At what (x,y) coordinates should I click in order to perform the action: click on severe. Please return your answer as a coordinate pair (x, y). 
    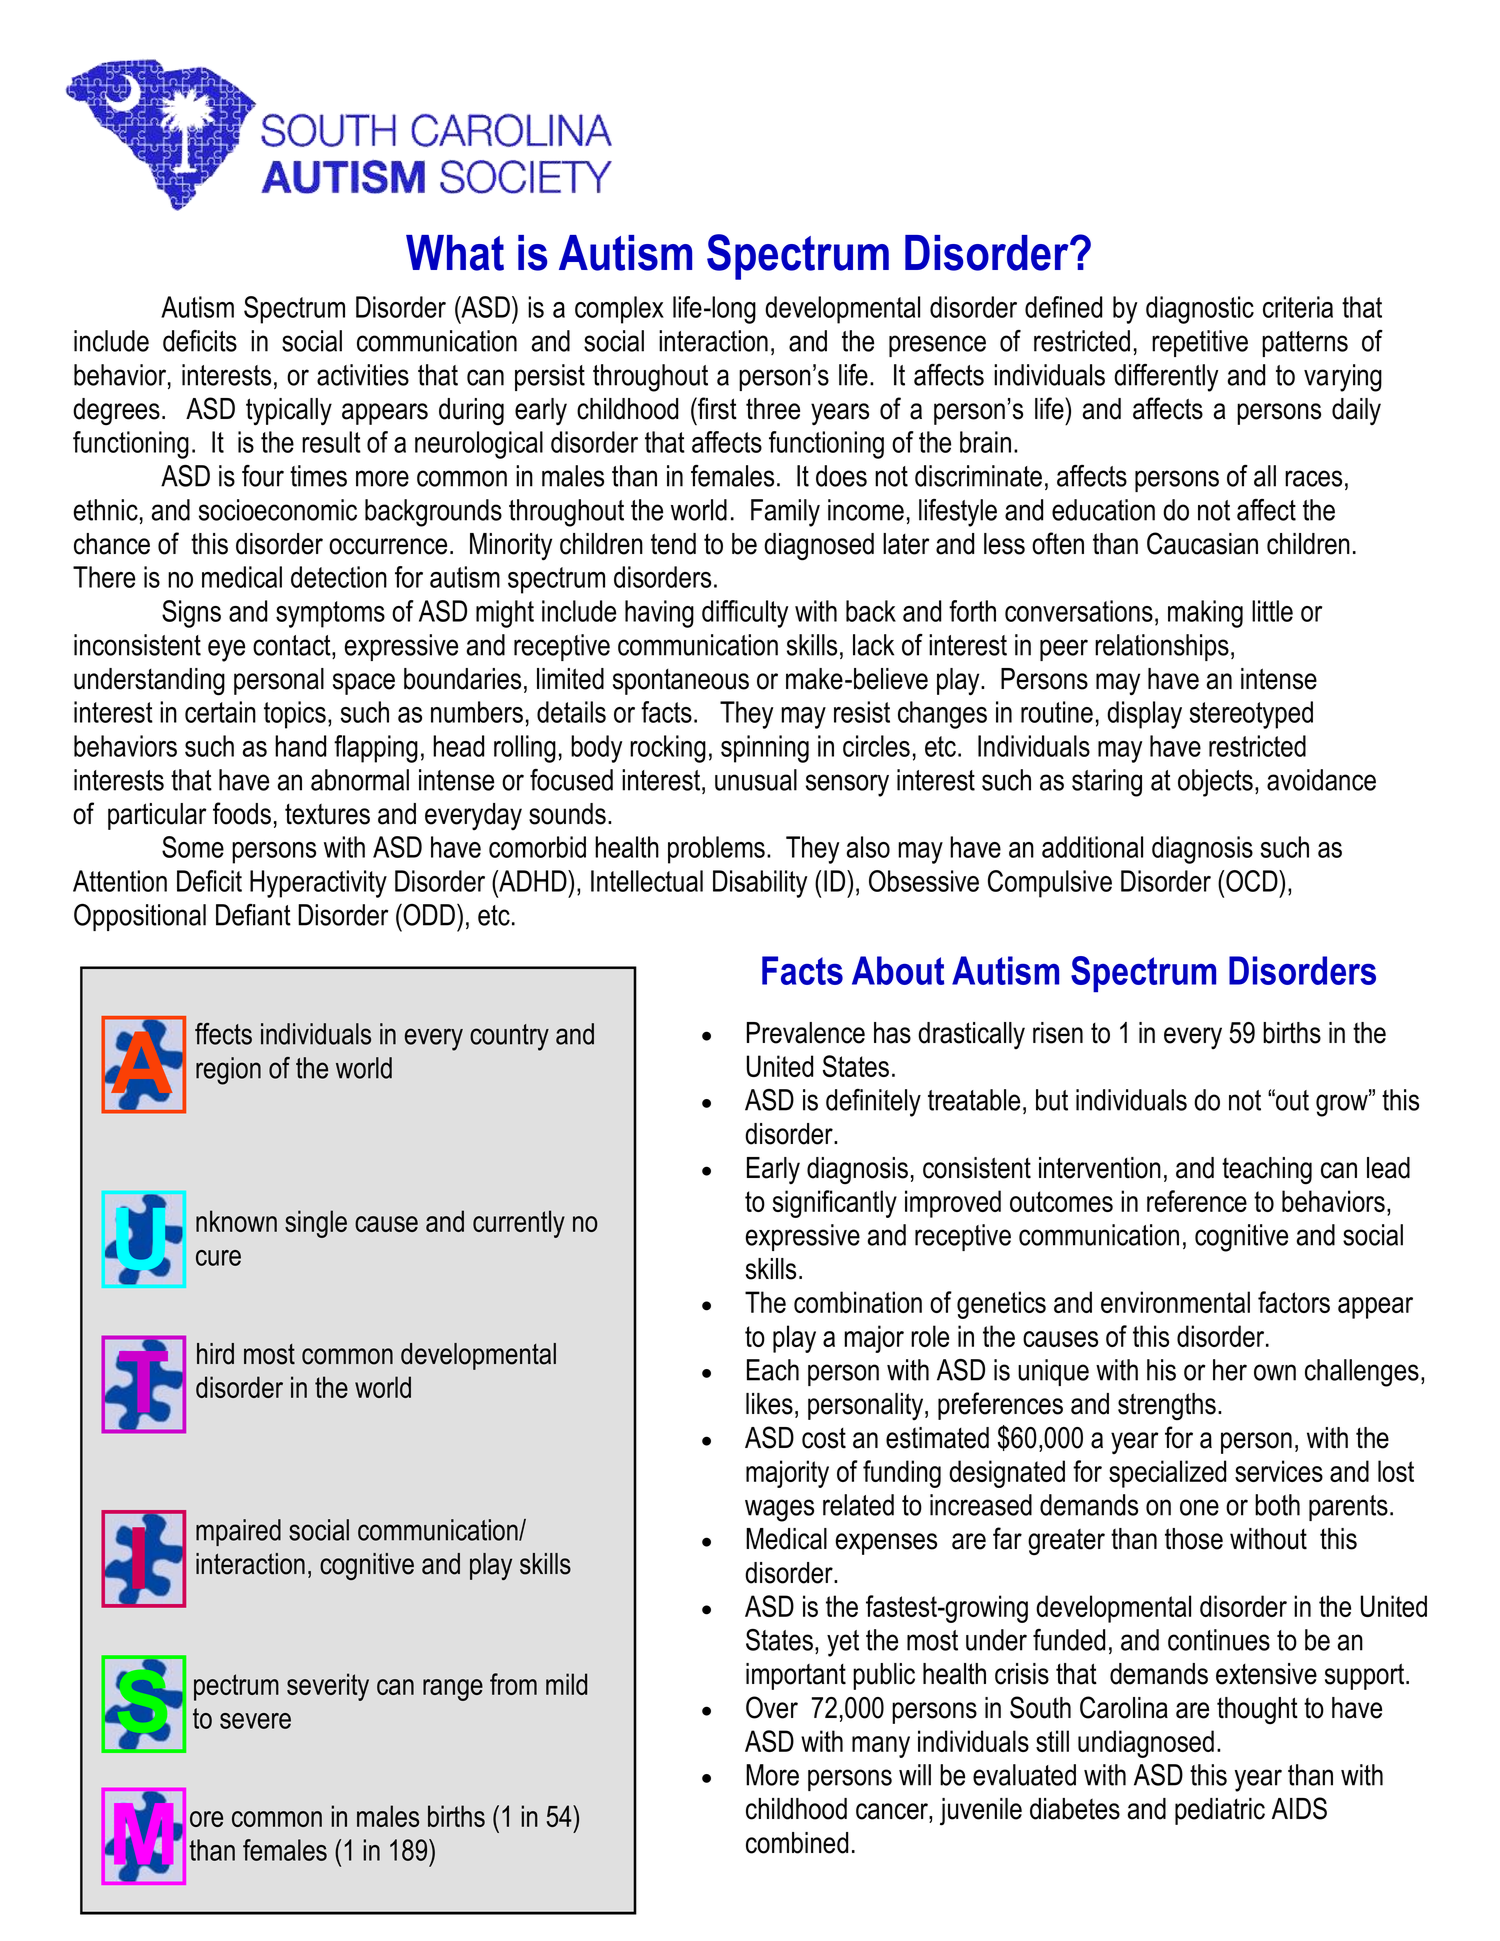
    Looking at the image, I should click on (255, 1721).
